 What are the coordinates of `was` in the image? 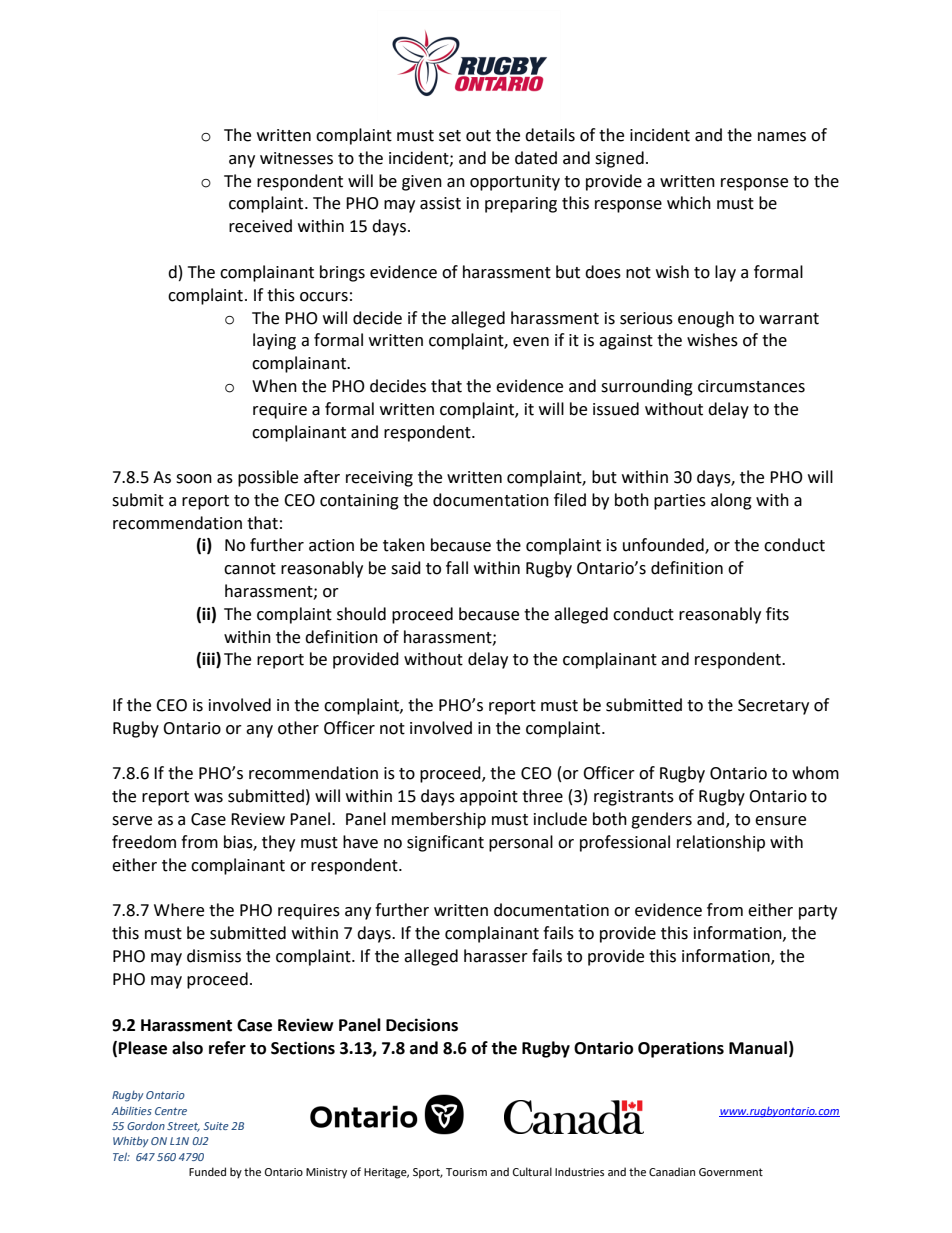 It's located at (208, 798).
